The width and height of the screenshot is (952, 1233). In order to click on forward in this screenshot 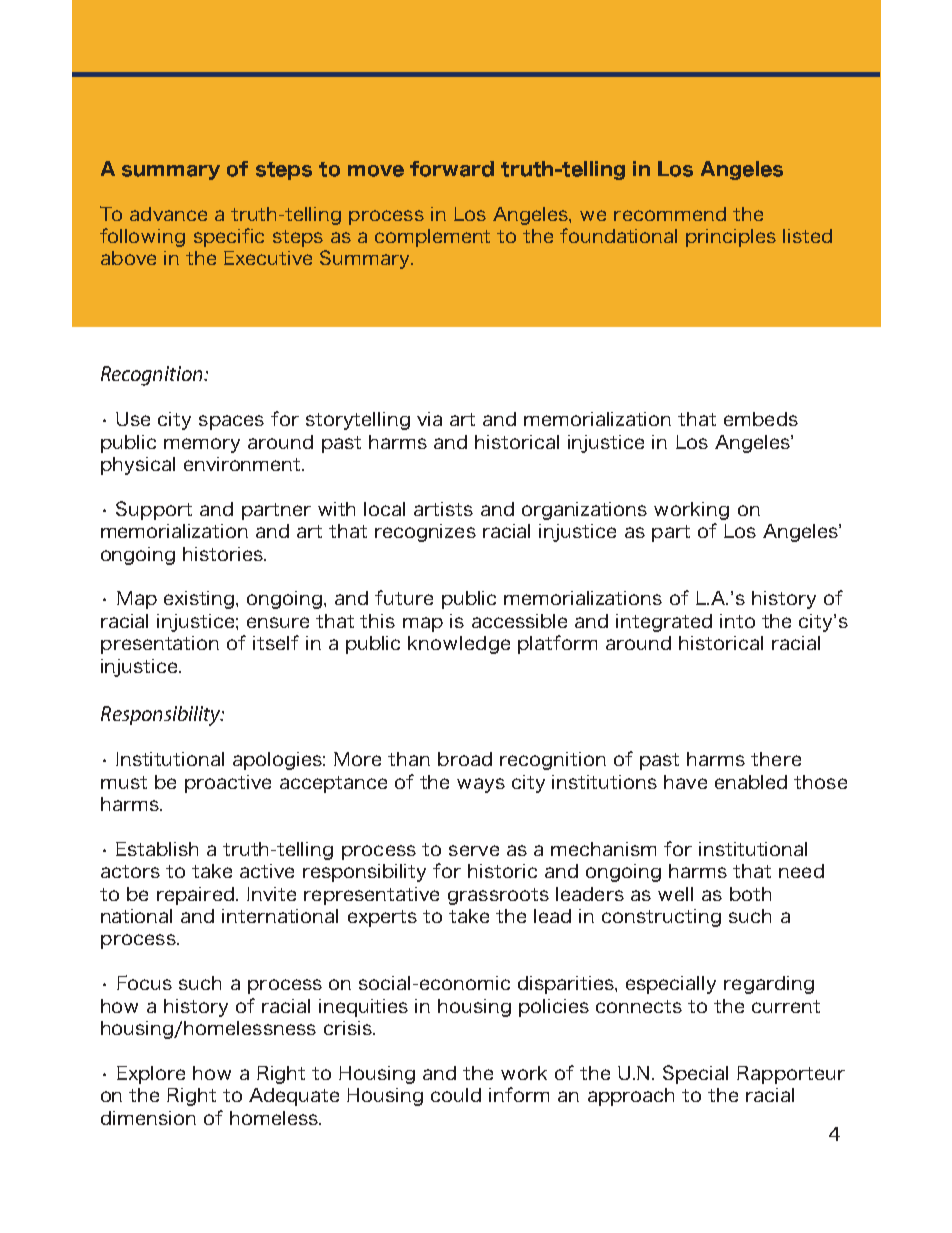, I will do `click(452, 169)`.
